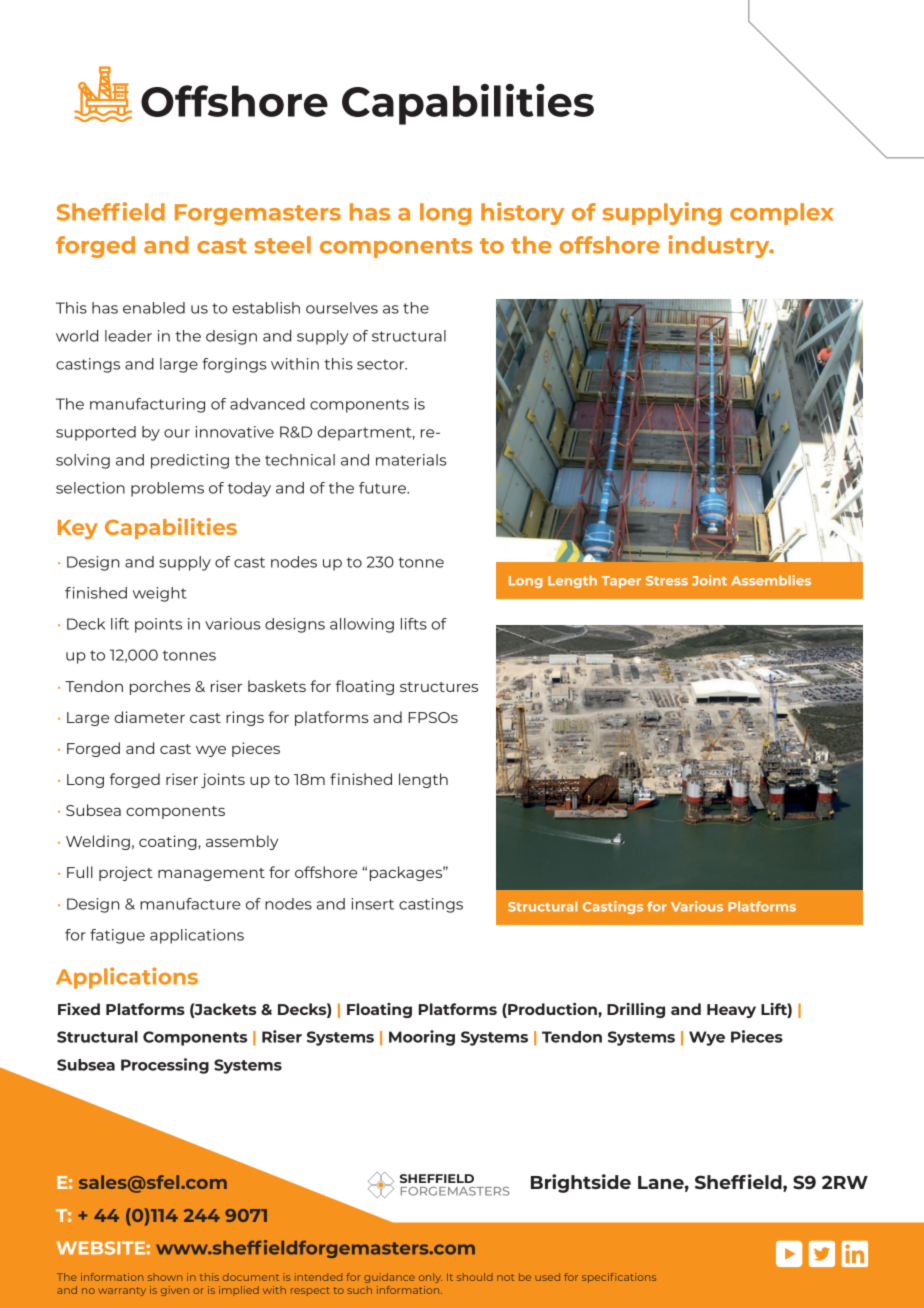 This image has height=1308, width=924. I want to click on history, so click(522, 213).
